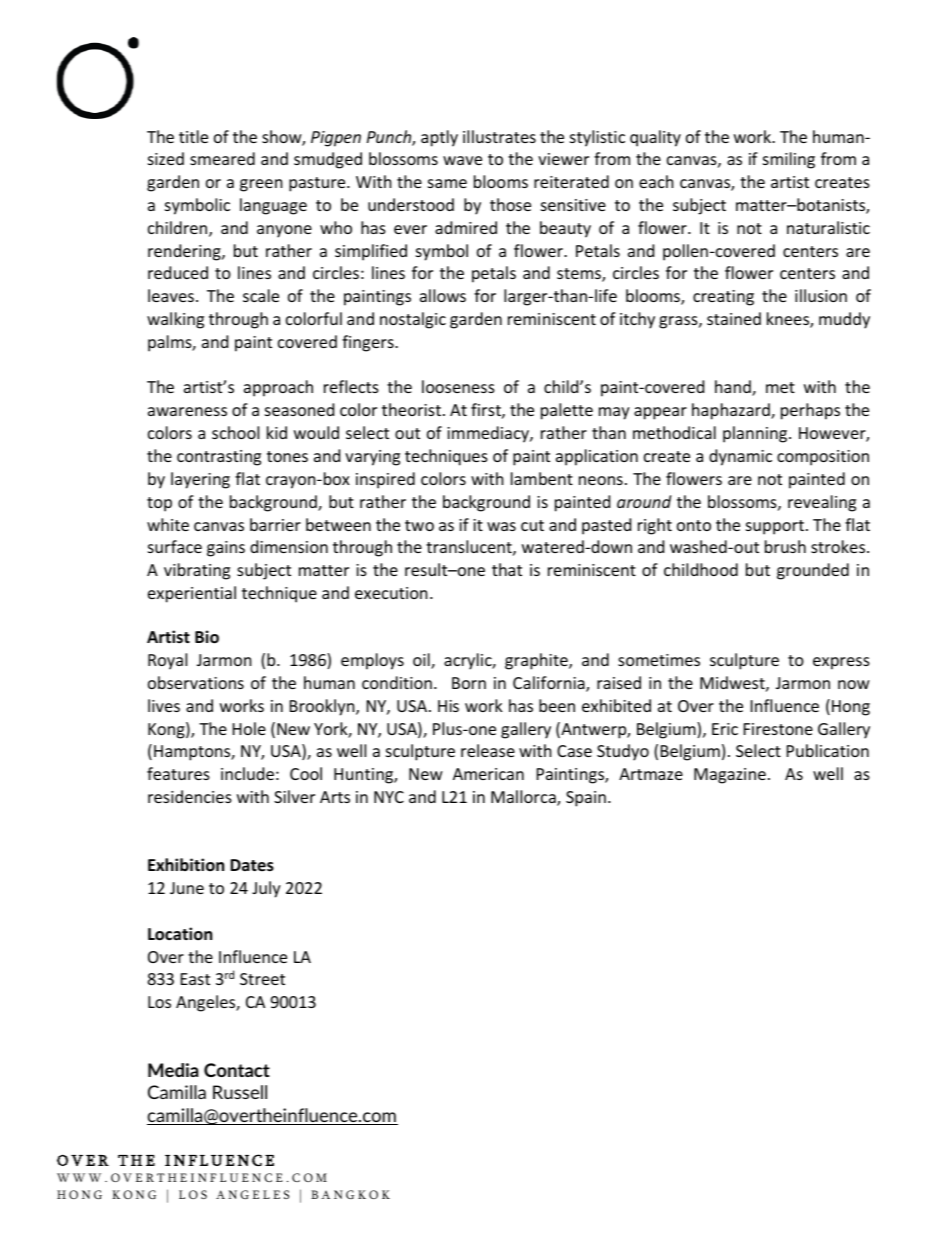  Describe the element at coordinates (813, 571) in the screenshot. I see `grounded` at that location.
